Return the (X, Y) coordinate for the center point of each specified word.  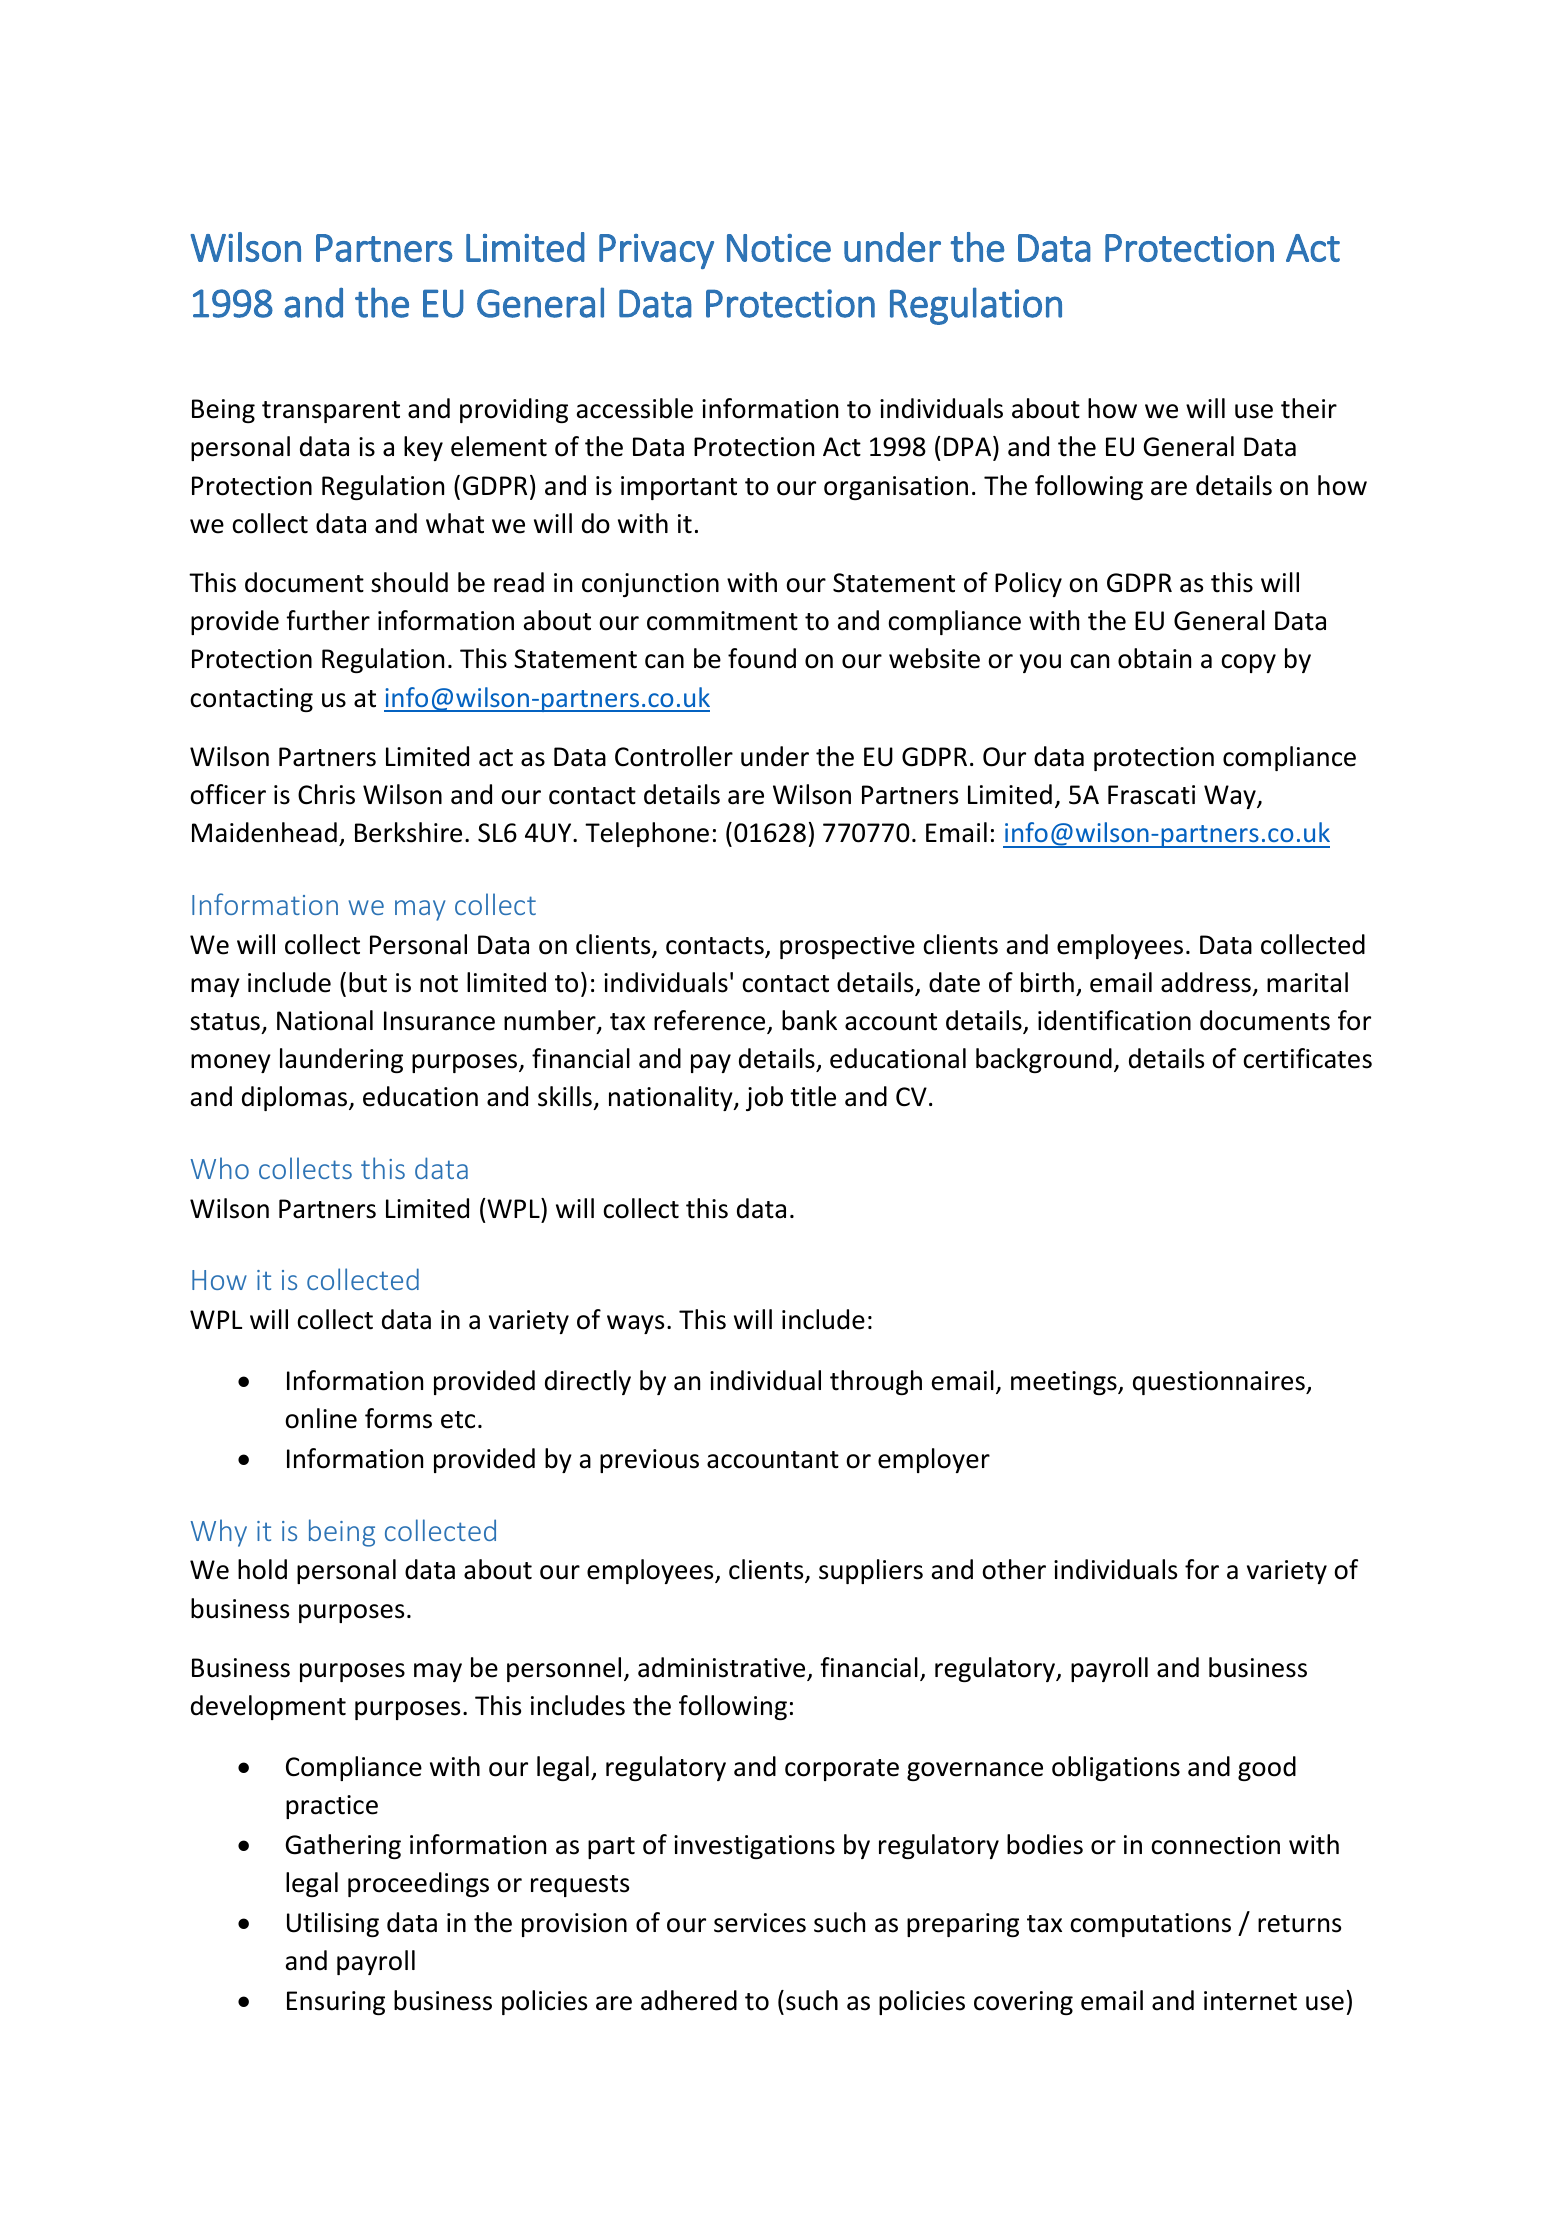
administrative (723, 1668)
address (1206, 982)
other (1014, 1569)
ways (635, 1324)
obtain (1154, 658)
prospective (847, 947)
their (1309, 408)
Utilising (333, 1924)
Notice (779, 248)
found (762, 658)
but (368, 982)
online (321, 1418)
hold (262, 1569)
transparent (331, 412)
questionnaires (1220, 1383)
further (328, 620)
